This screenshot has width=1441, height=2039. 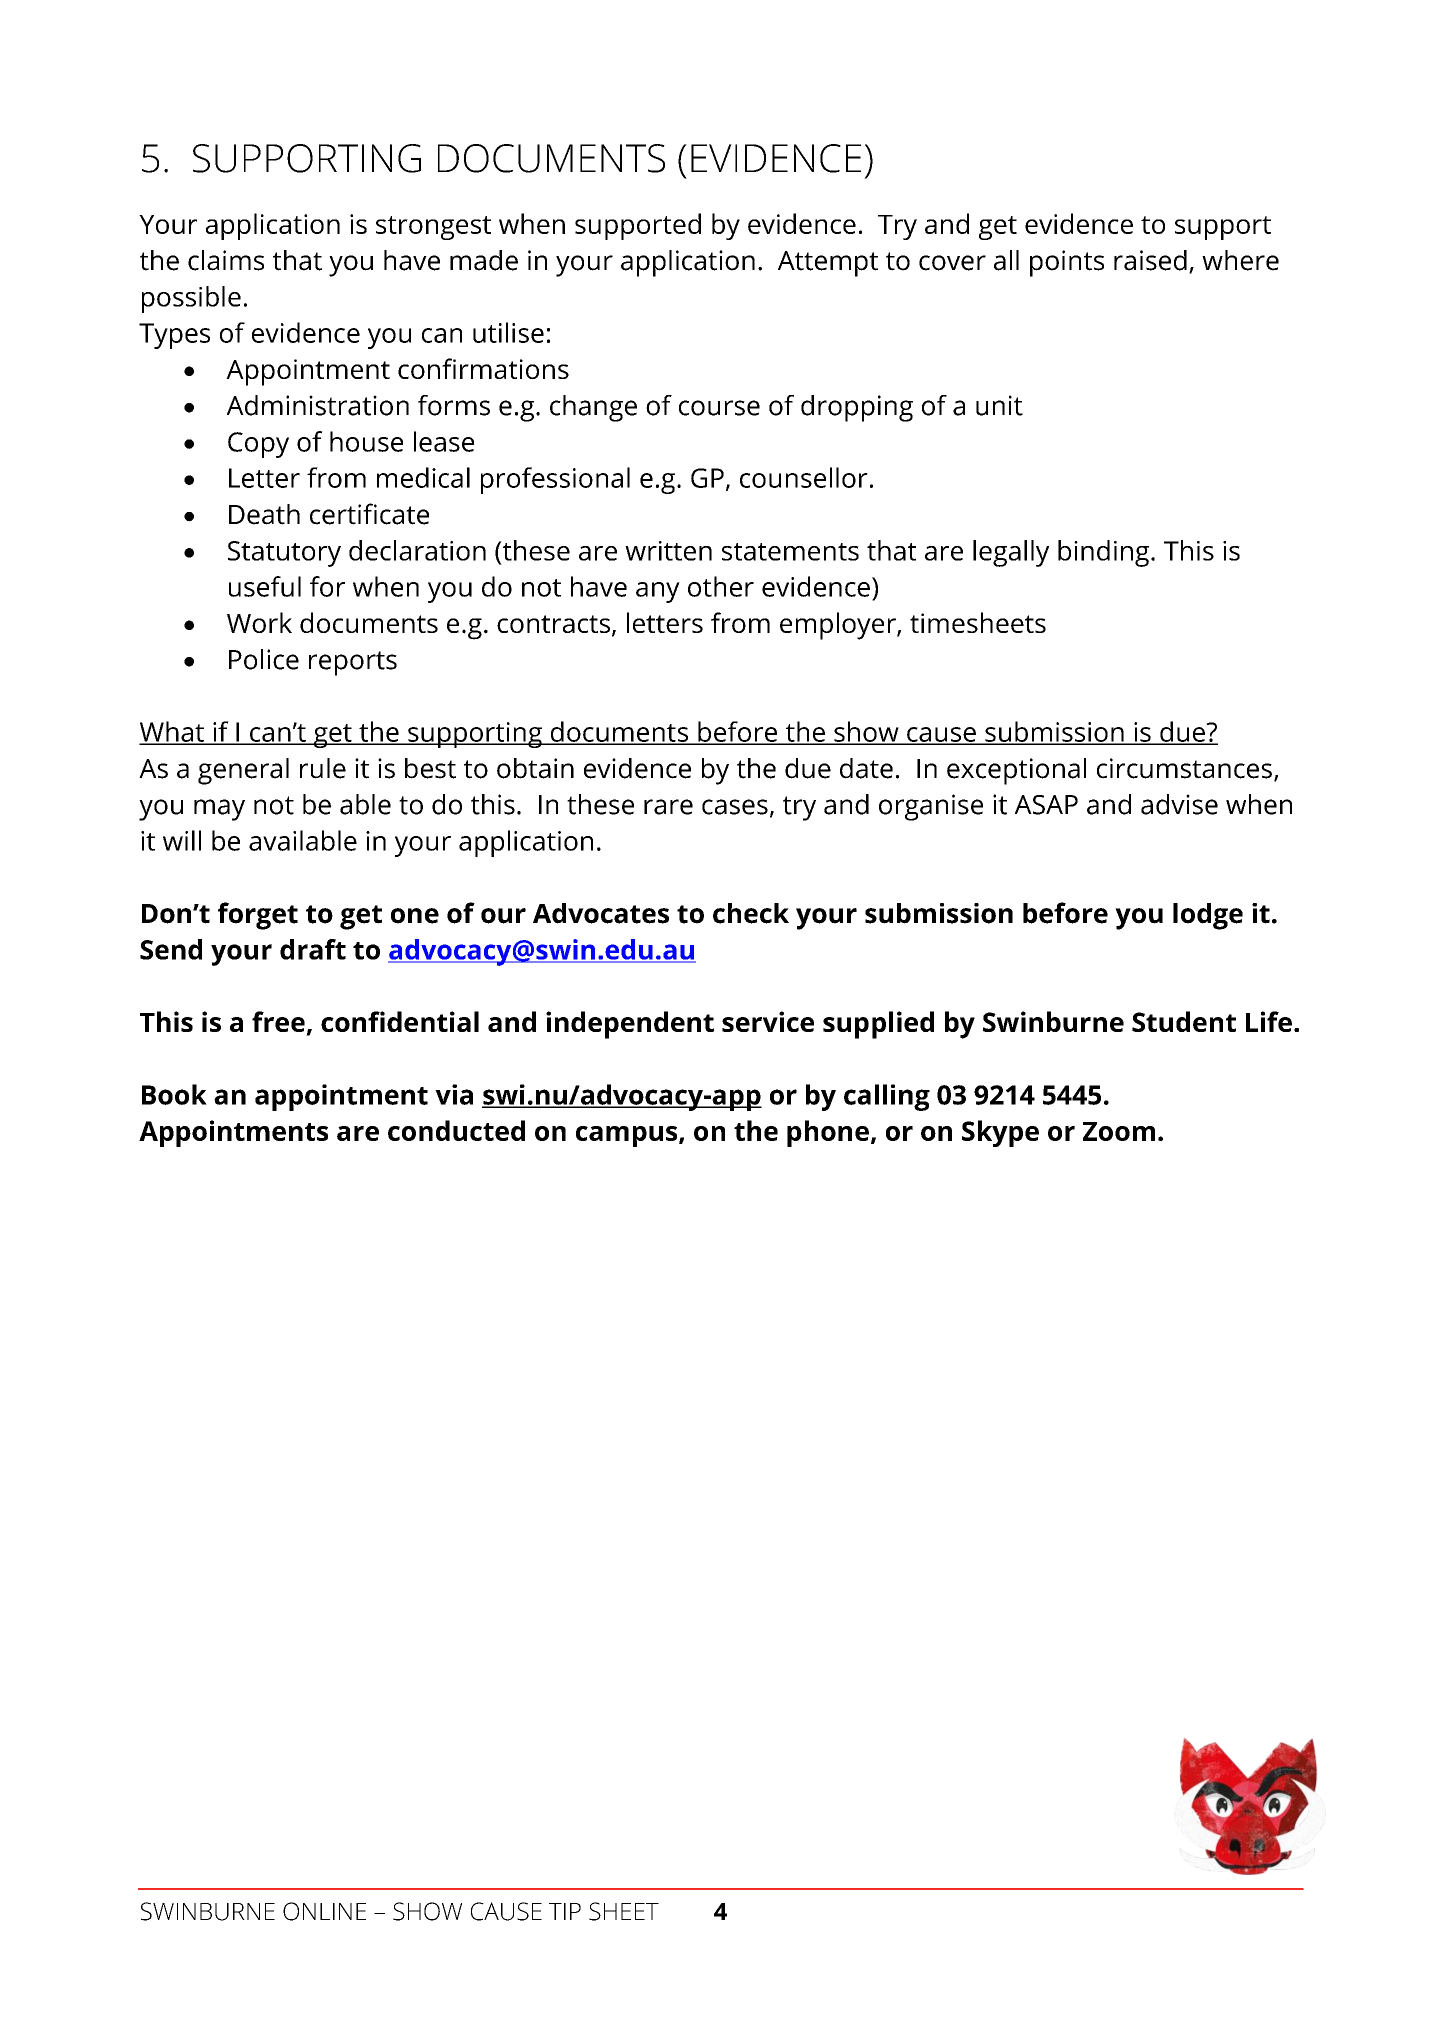 What do you see at coordinates (324, 1911) in the screenshot?
I see `ONLINE` at bounding box center [324, 1911].
